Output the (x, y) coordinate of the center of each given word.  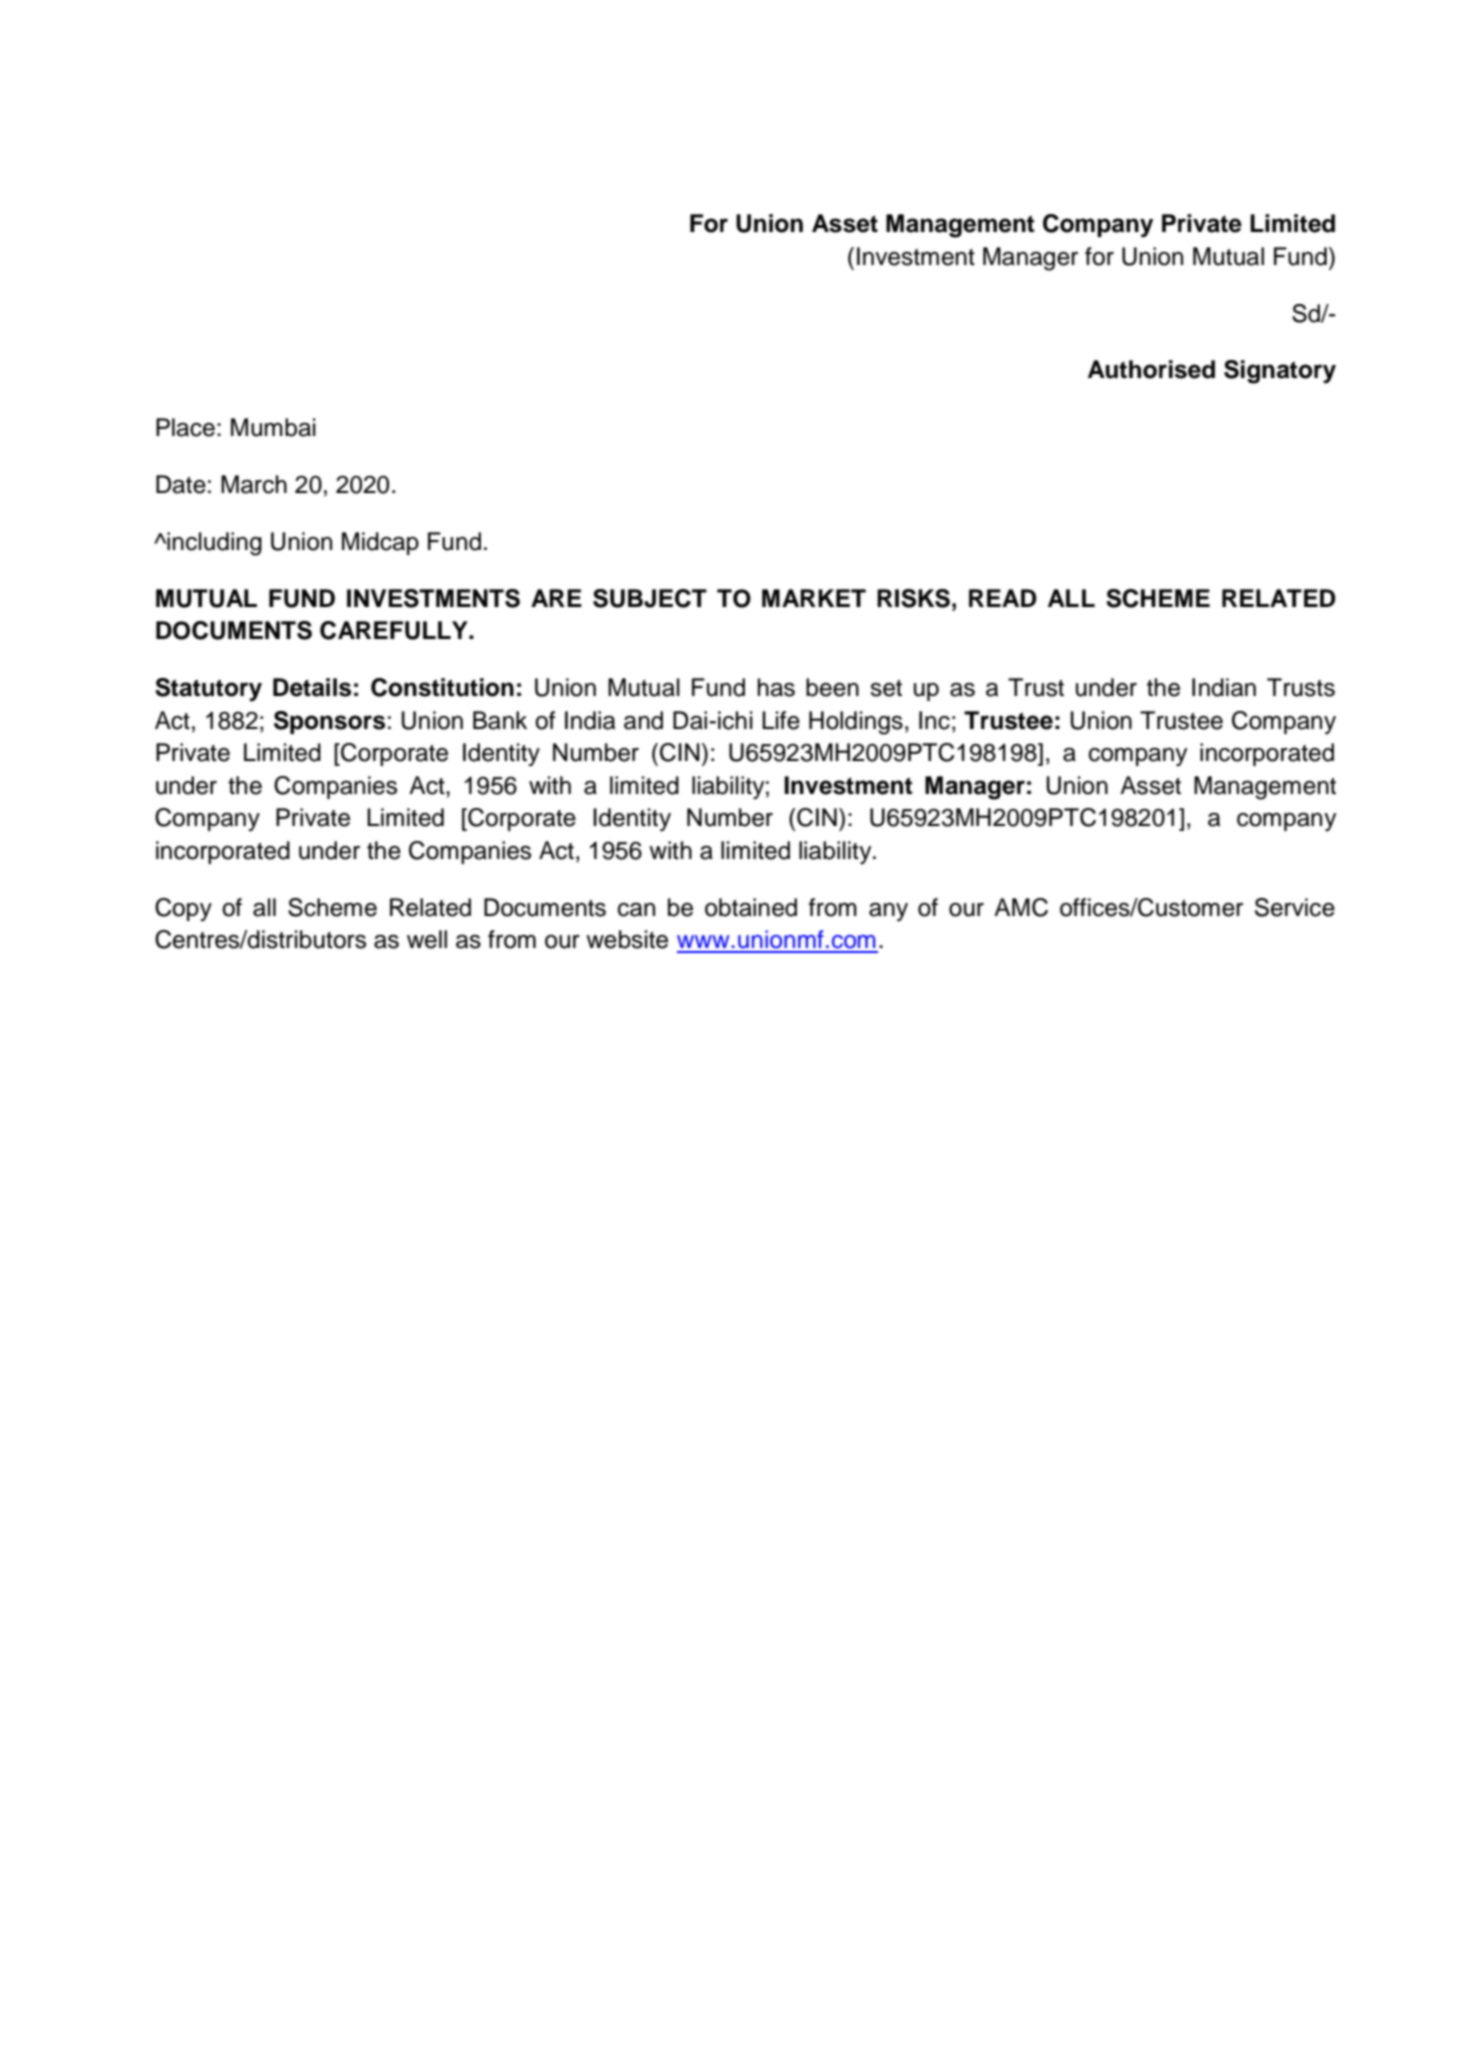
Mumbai (273, 427)
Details (312, 687)
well (427, 939)
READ (1002, 598)
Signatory (1280, 372)
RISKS (913, 598)
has (776, 687)
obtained (751, 907)
